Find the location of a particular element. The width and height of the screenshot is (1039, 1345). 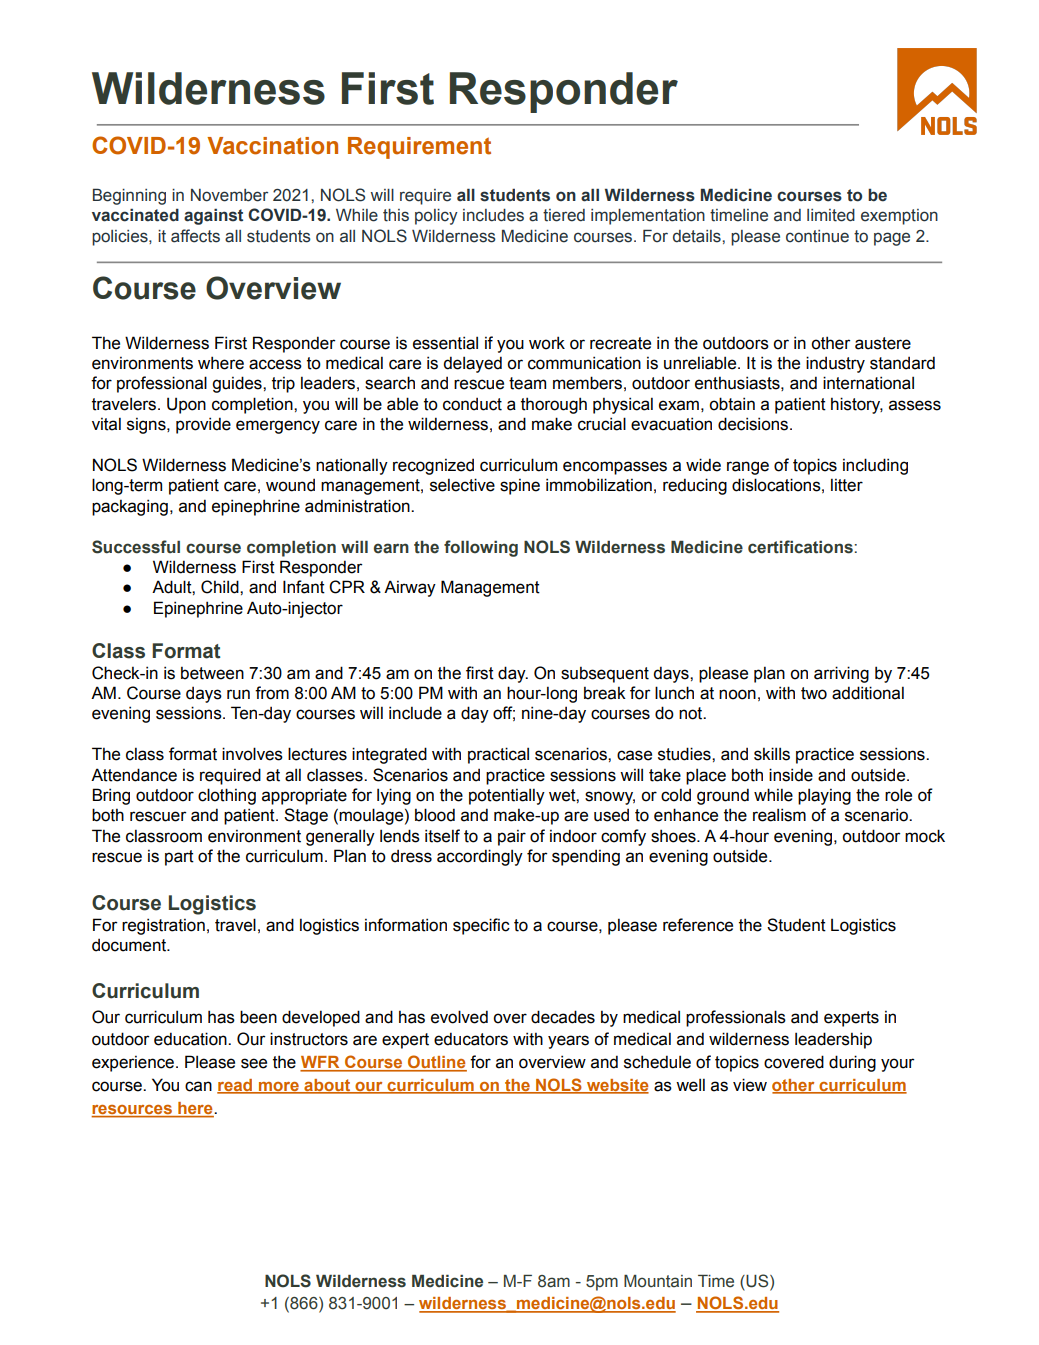

limited is located at coordinates (831, 215).
